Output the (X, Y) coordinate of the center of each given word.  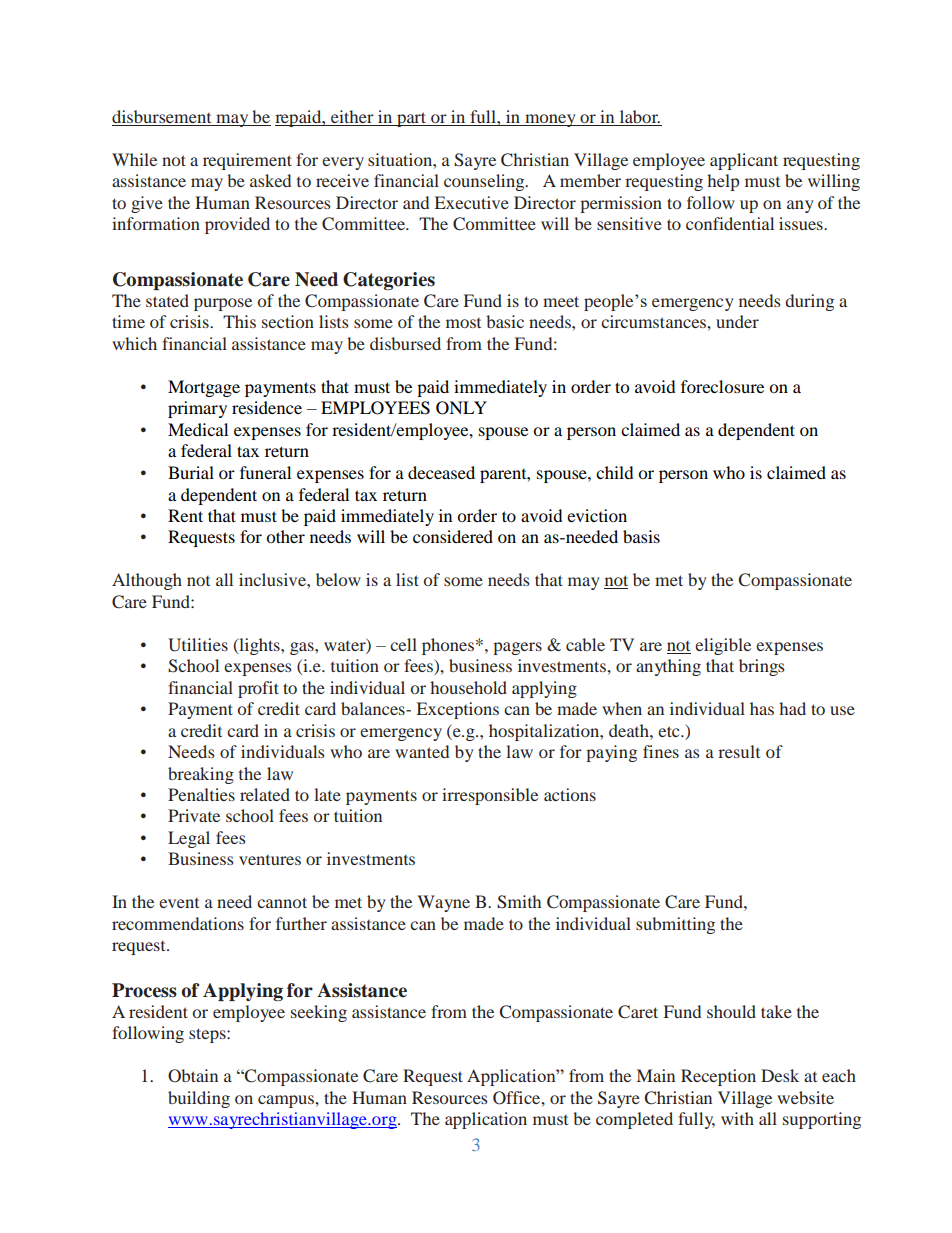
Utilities (198, 645)
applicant (744, 161)
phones (448, 646)
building (199, 1099)
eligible (723, 646)
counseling (485, 182)
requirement (247, 161)
